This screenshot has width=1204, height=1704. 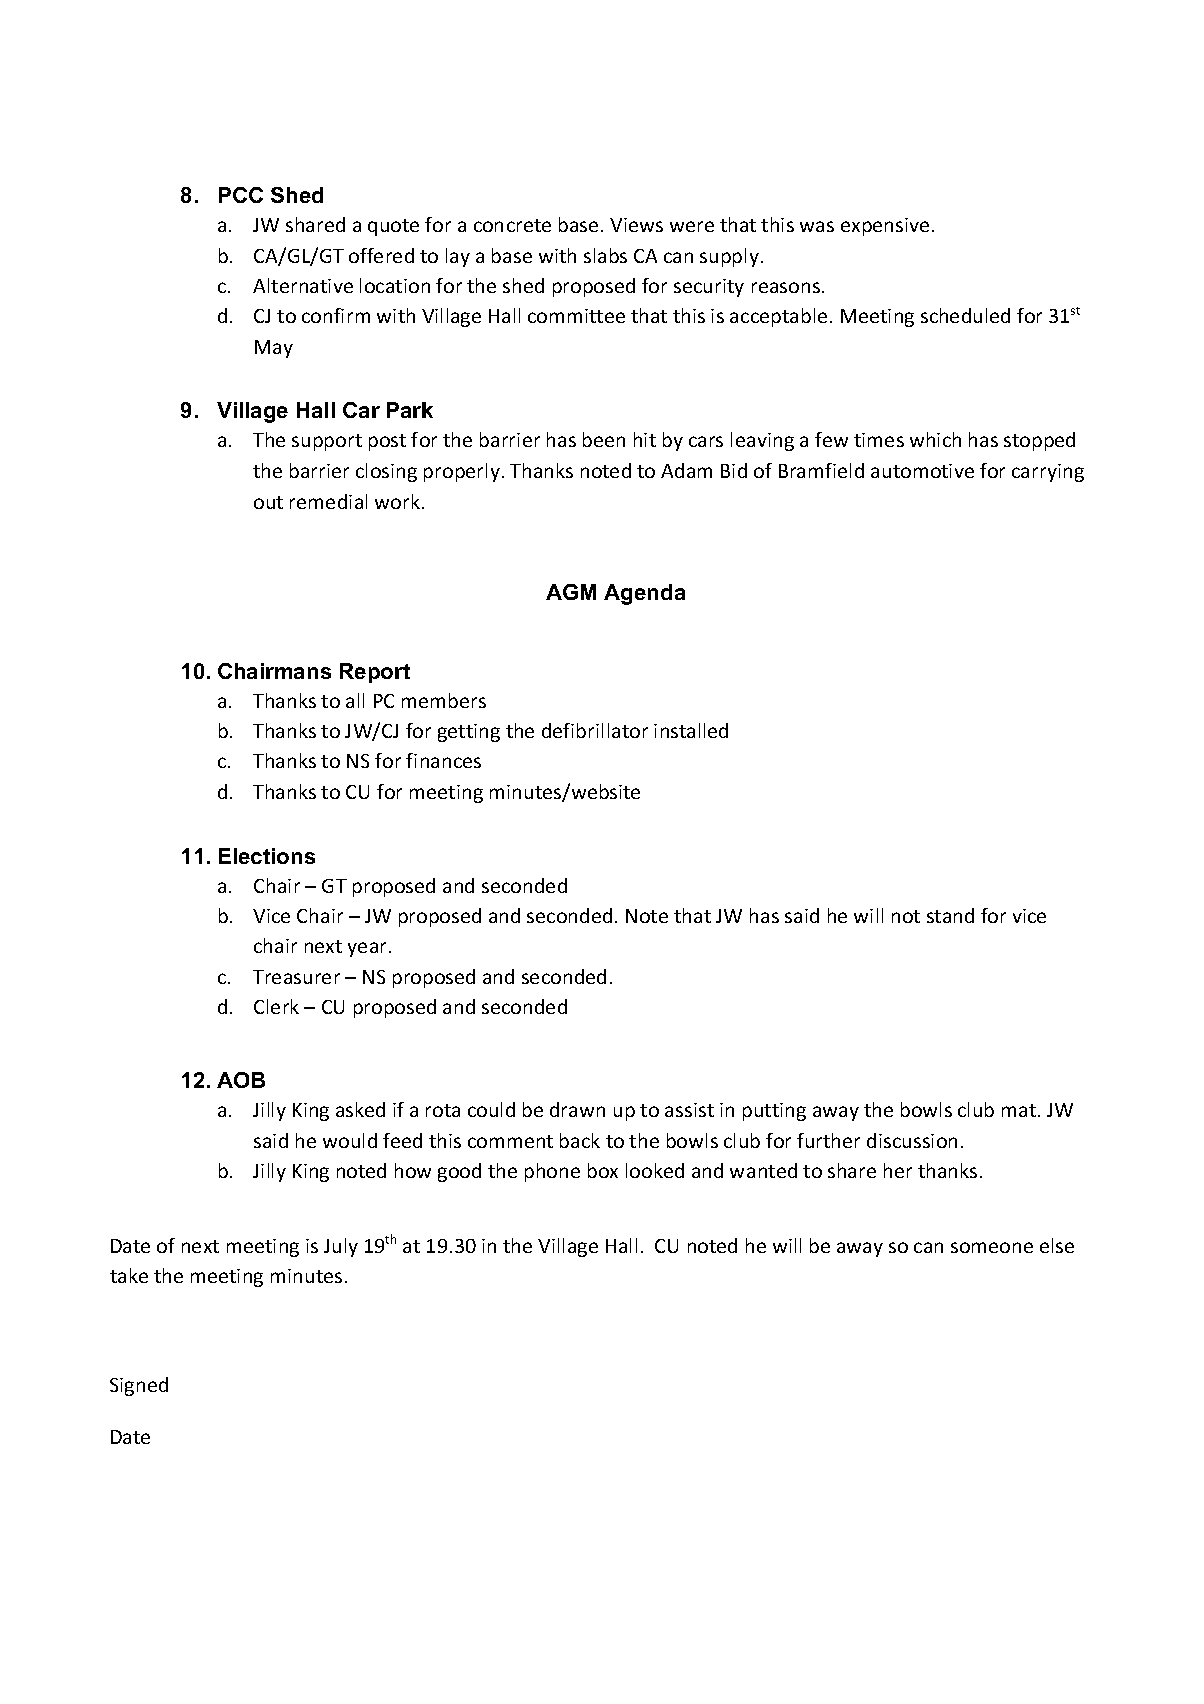 I want to click on stand, so click(x=950, y=915).
